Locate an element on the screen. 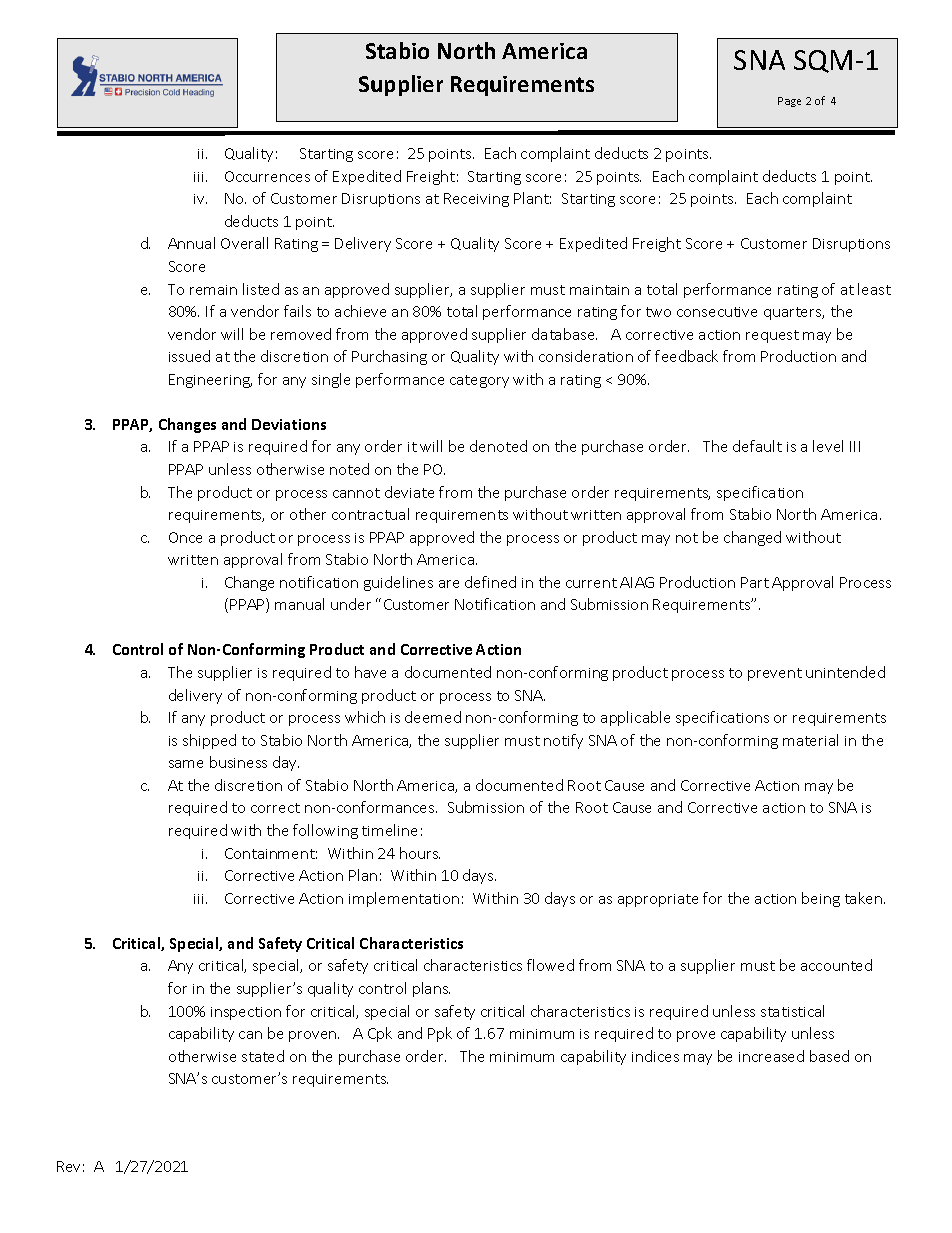 The width and height of the screenshot is (952, 1233). Deviations is located at coordinates (289, 424).
